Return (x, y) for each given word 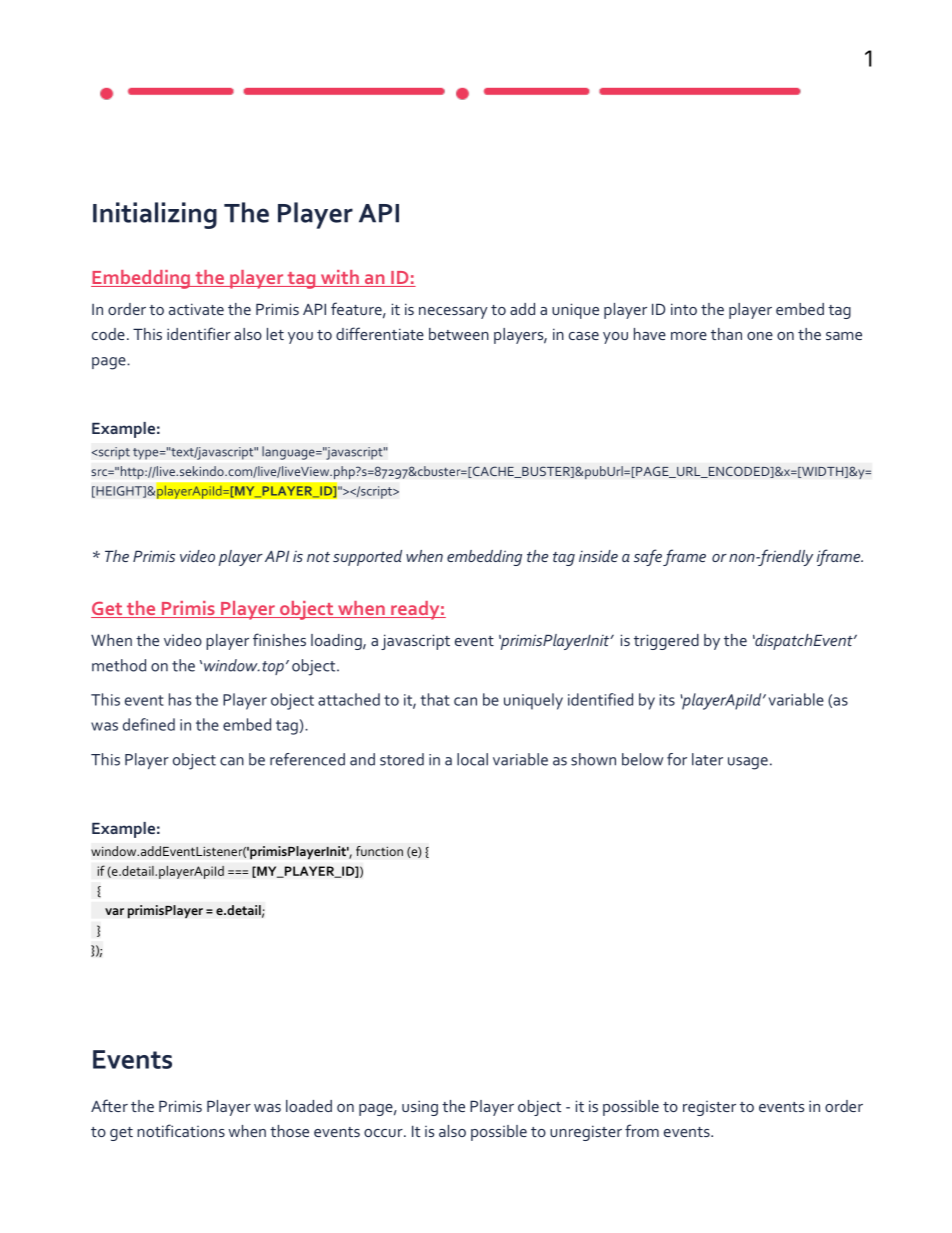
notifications (181, 1130)
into (684, 309)
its (667, 700)
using (420, 1108)
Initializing (155, 215)
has (180, 699)
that (435, 699)
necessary (453, 313)
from (642, 1130)
